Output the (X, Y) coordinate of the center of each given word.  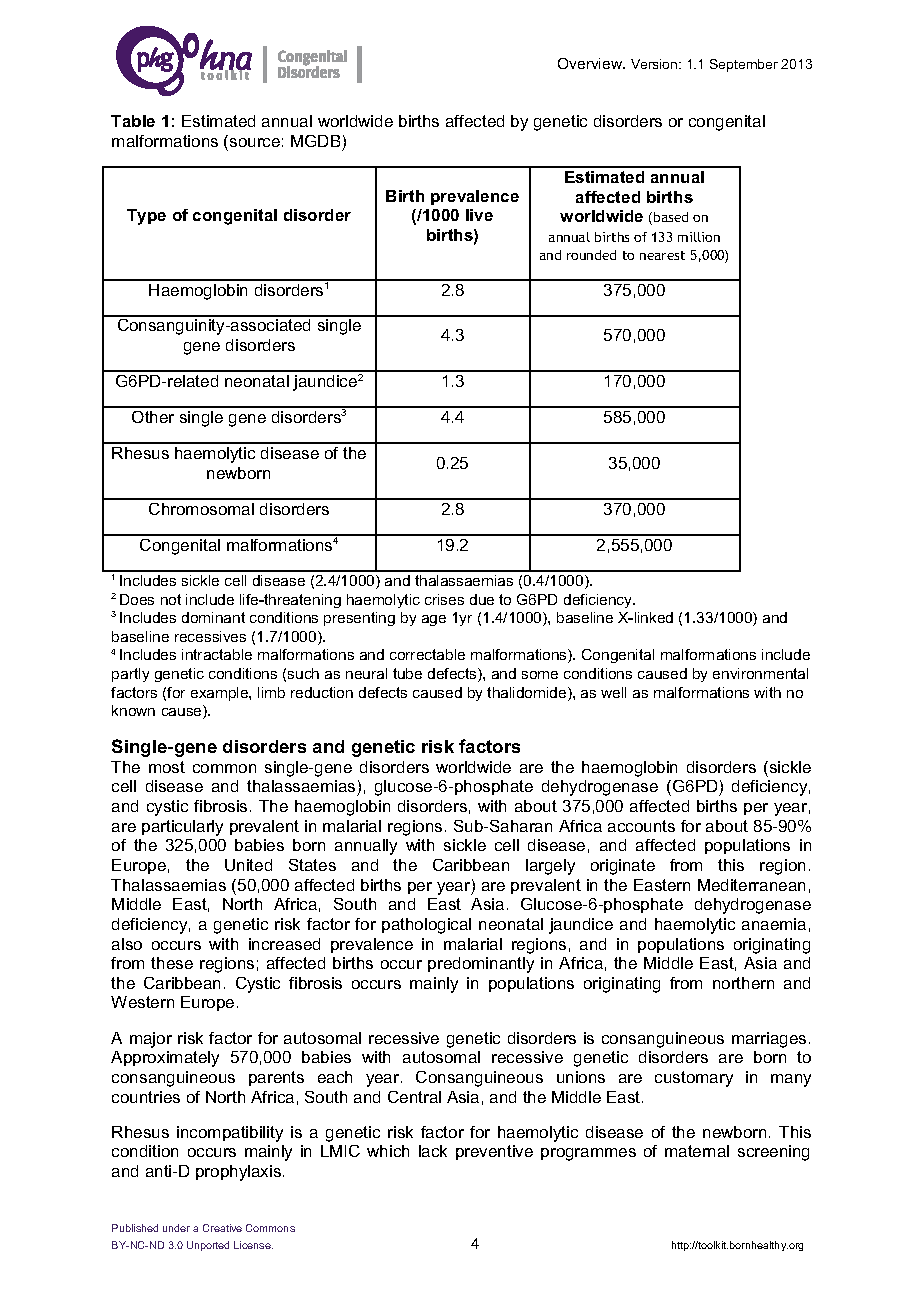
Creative (222, 1228)
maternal (697, 1151)
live (479, 215)
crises (444, 599)
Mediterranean (751, 885)
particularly (182, 828)
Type (146, 217)
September (744, 65)
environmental (760, 673)
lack (433, 1151)
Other (153, 417)
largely (550, 867)
